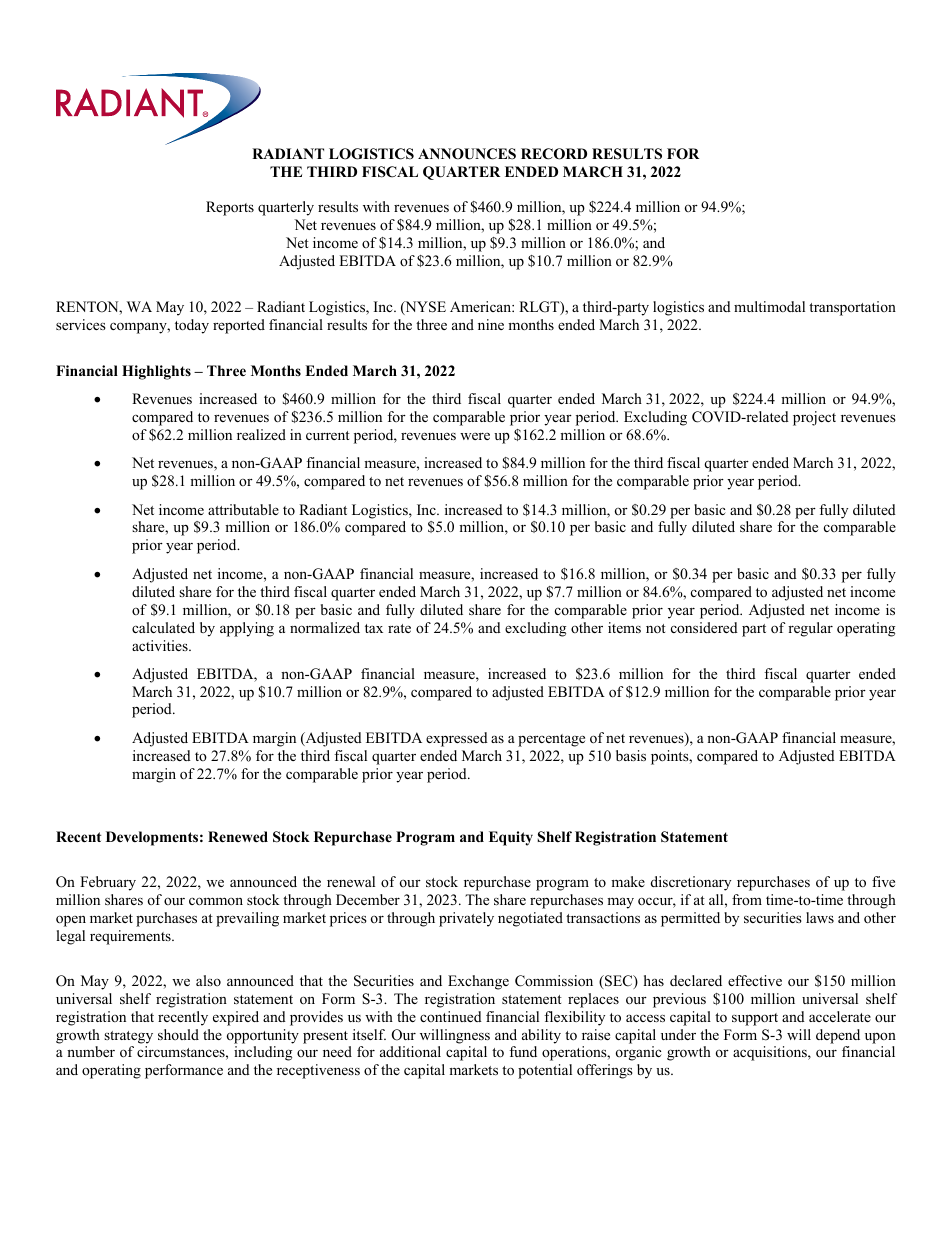  I want to click on multimodal, so click(769, 306).
